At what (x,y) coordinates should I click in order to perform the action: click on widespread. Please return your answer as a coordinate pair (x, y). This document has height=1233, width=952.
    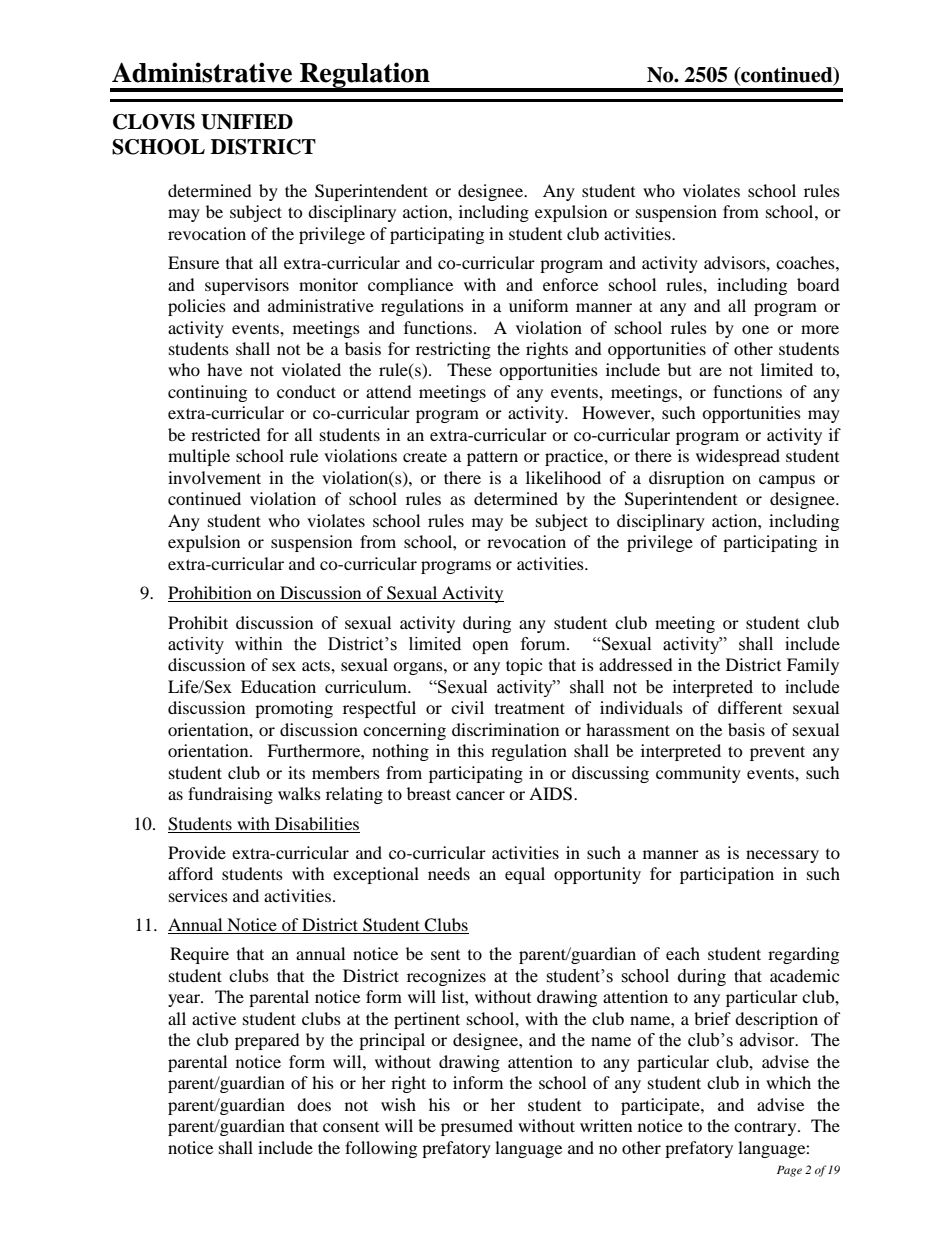
    Looking at the image, I should click on (738, 457).
